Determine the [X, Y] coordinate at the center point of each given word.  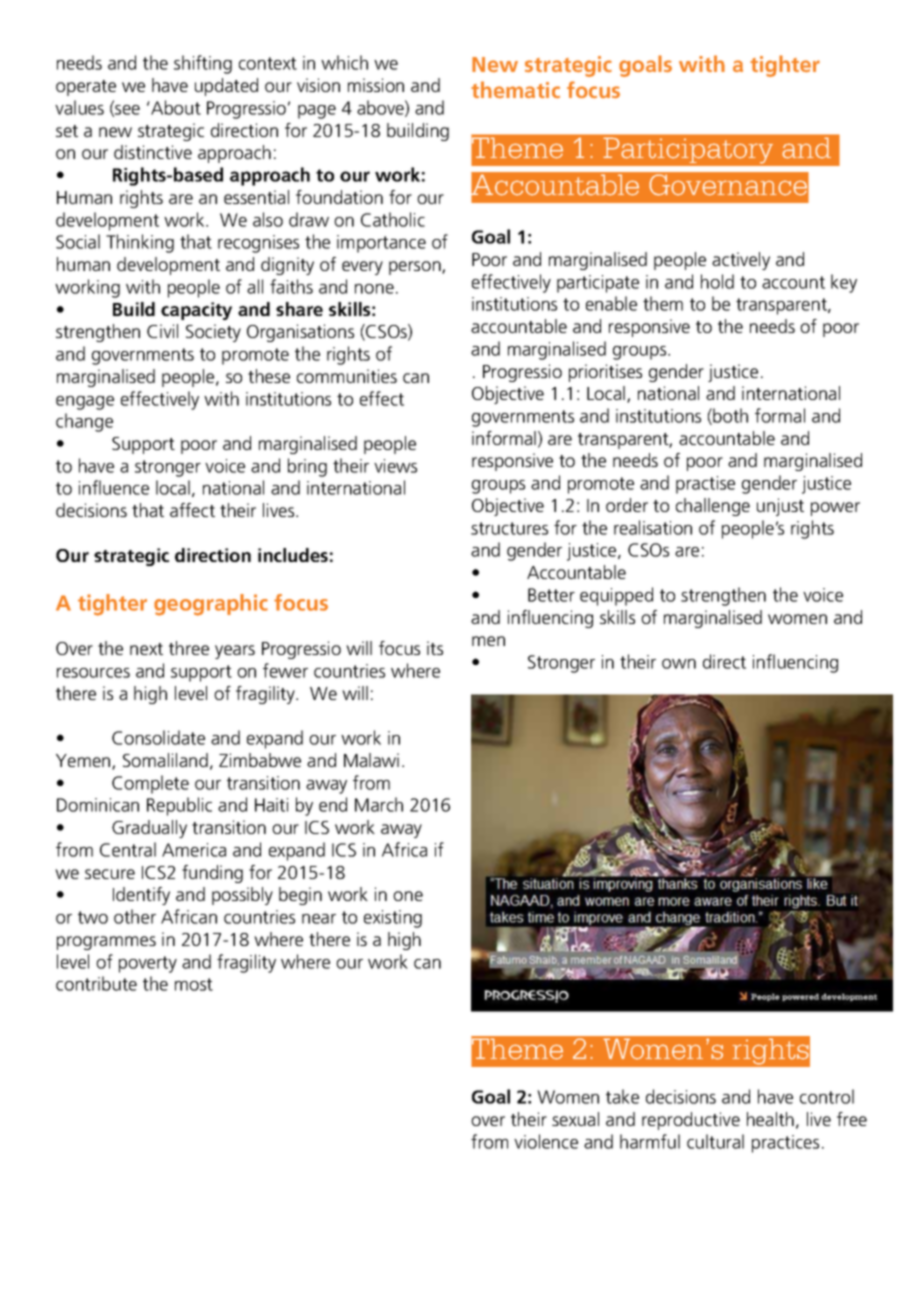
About [175, 107]
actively [741, 261]
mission [376, 85]
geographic [211, 605]
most [194, 984]
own [679, 664]
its [435, 648]
